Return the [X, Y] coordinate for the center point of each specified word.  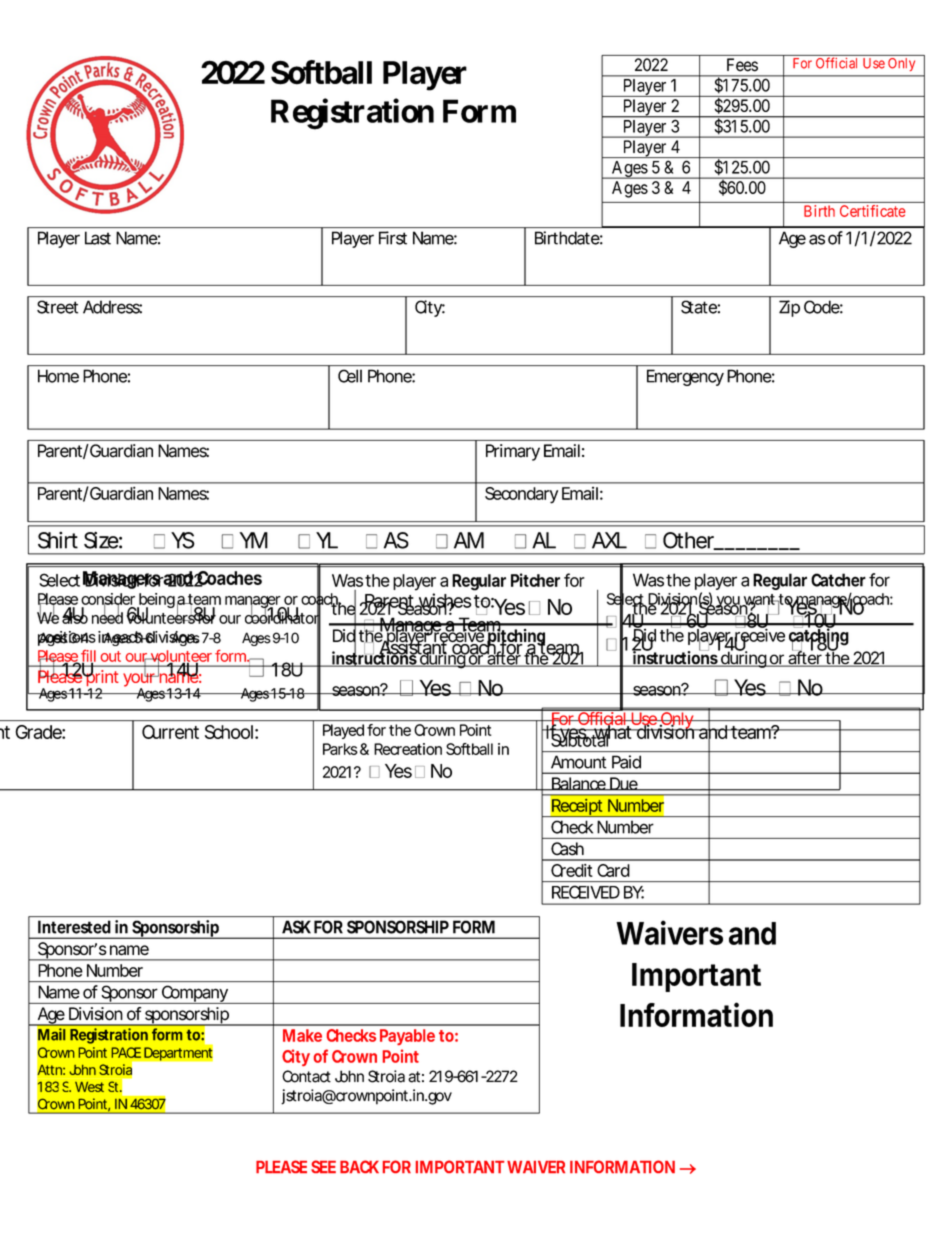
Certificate [873, 211]
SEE [323, 1166]
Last [98, 238]
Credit [572, 870]
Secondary [521, 495]
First [393, 238]
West [89, 1087]
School [229, 732]
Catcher [838, 580]
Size [101, 540]
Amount [578, 762]
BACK [359, 1166]
